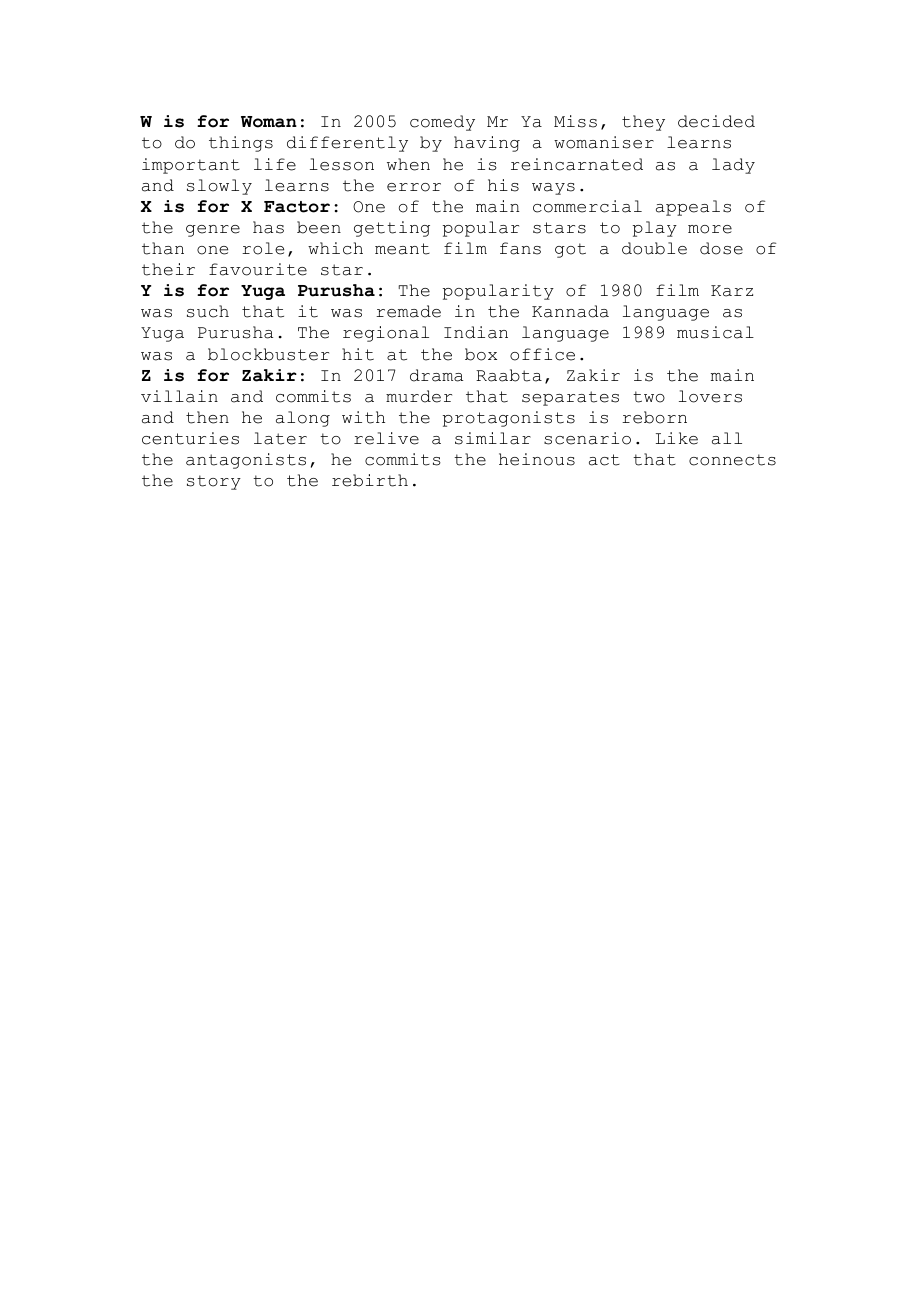 Image resolution: width=924 pixels, height=1308 pixels. What do you see at coordinates (436, 375) in the screenshot?
I see `drama` at bounding box center [436, 375].
